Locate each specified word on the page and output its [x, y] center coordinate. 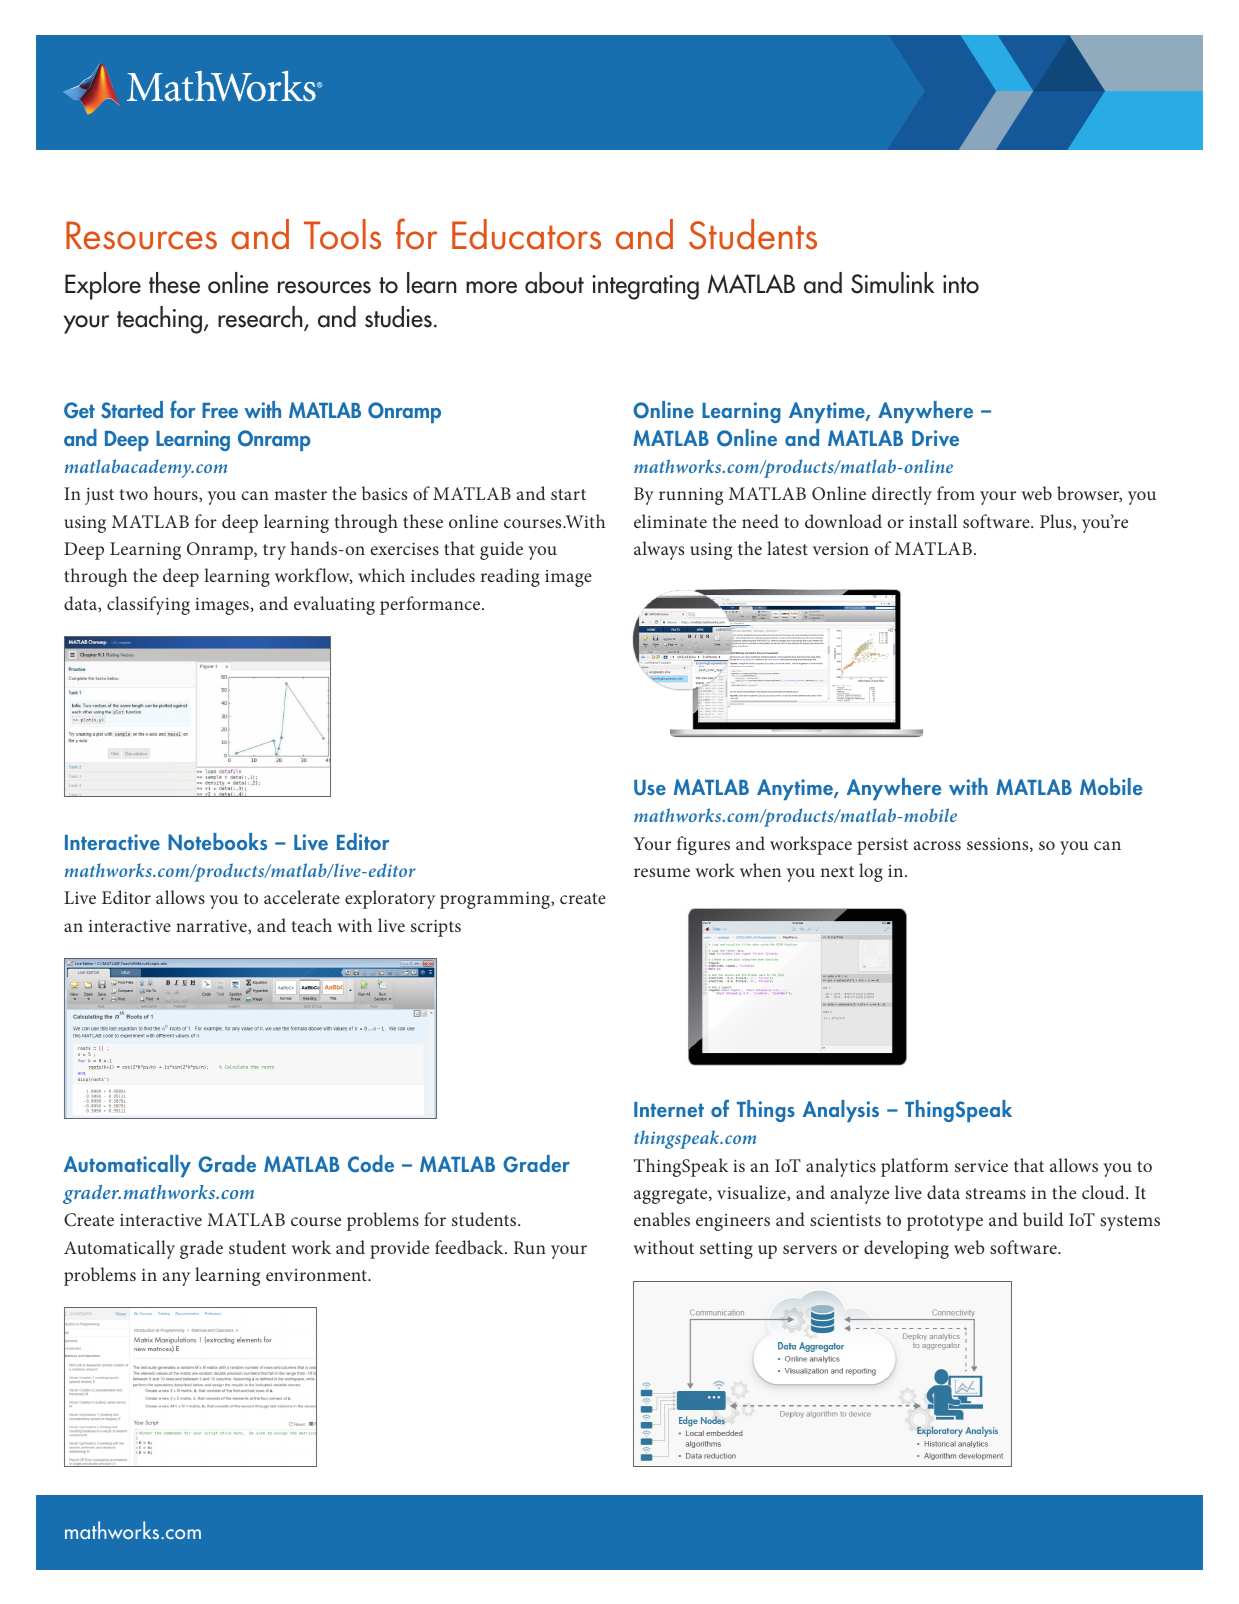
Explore [103, 286]
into [961, 284]
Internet [669, 1109]
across [937, 845]
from [956, 493]
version [841, 549]
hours [177, 494]
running [691, 496]
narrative [212, 927]
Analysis [841, 1111]
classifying [148, 605]
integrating [645, 287]
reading [510, 577]
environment [317, 1275]
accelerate [302, 897]
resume [662, 872]
